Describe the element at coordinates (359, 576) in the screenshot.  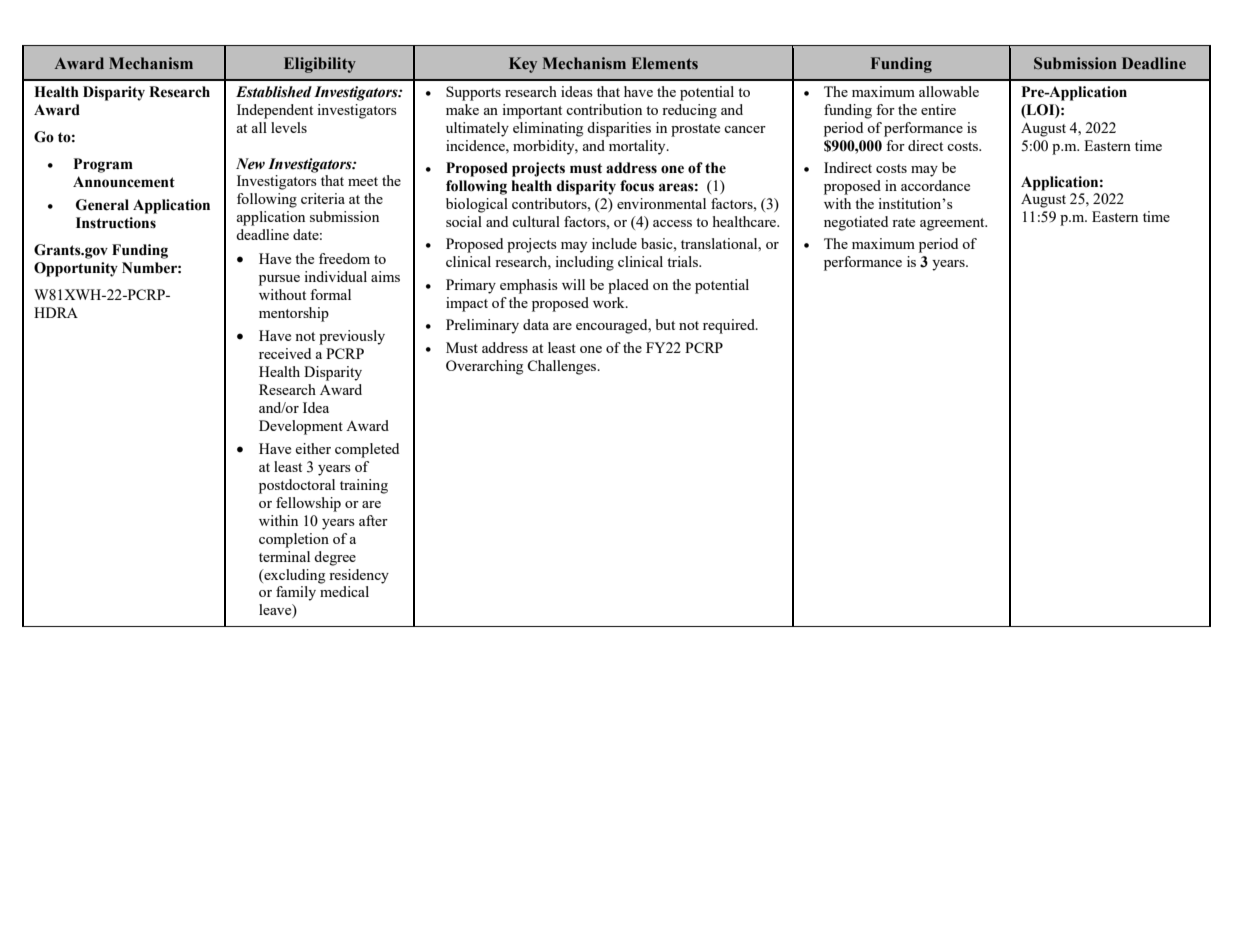
I see `residency` at that location.
